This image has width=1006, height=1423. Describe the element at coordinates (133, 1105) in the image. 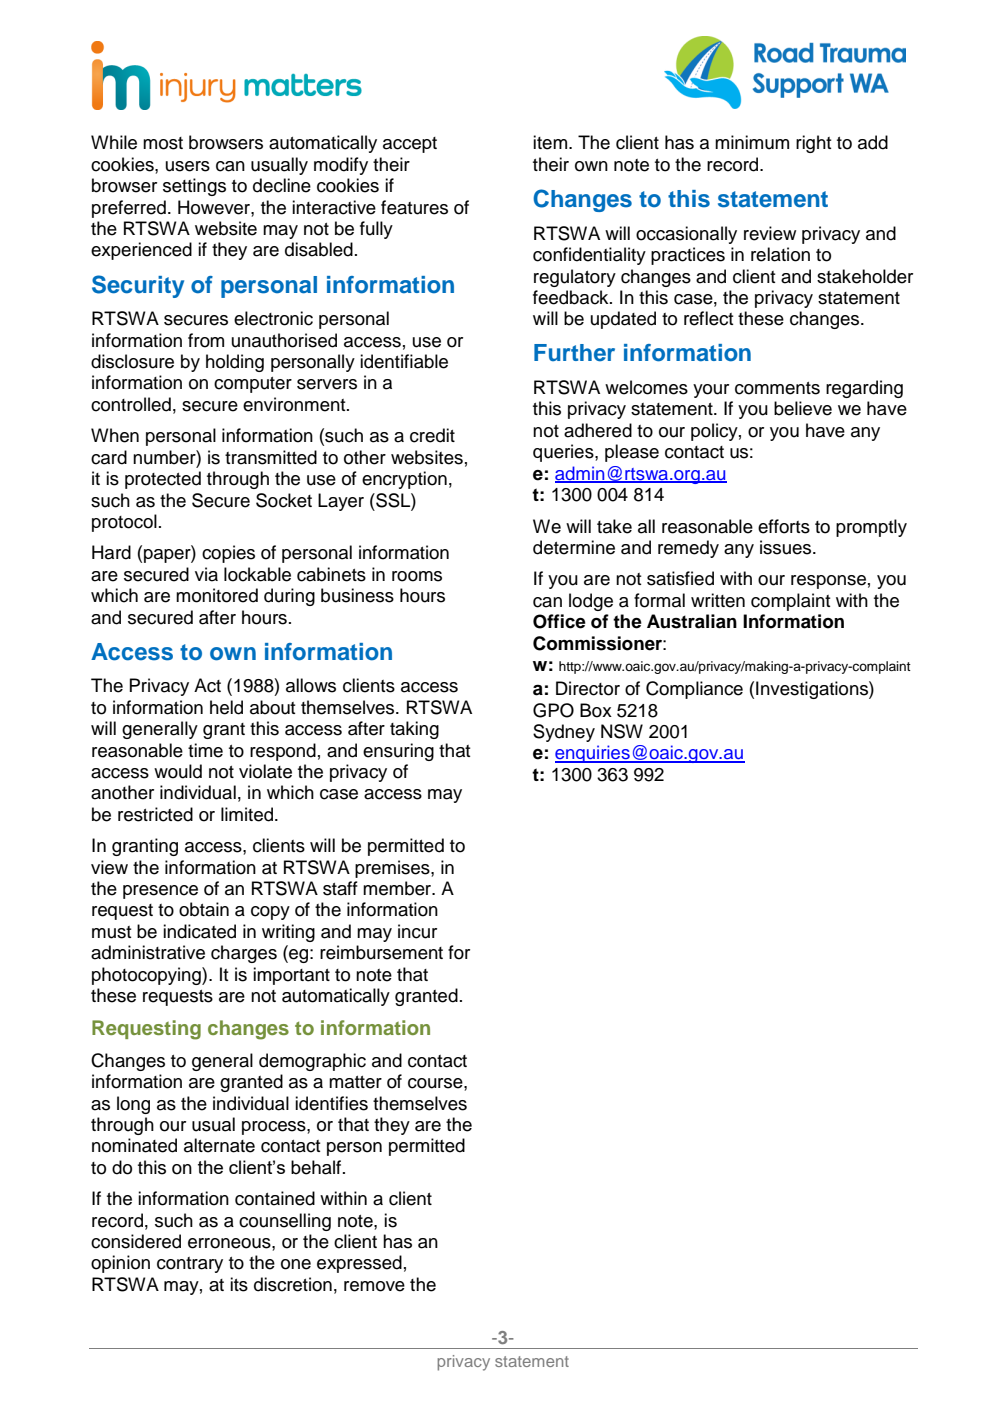

I see `long` at that location.
